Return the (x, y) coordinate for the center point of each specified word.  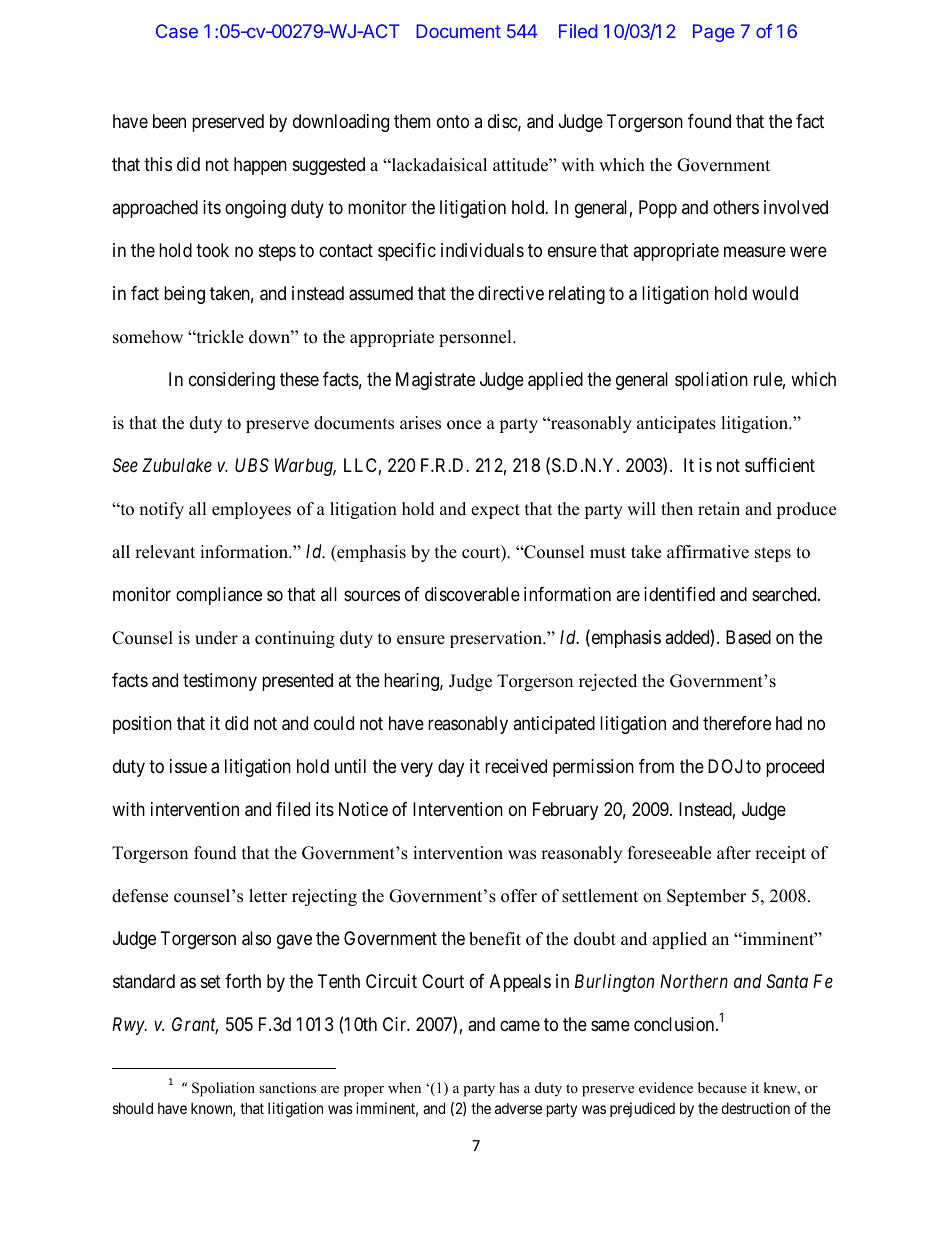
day (451, 768)
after (734, 853)
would (775, 293)
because (722, 1087)
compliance (219, 596)
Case (177, 31)
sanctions (287, 1087)
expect (495, 511)
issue (188, 766)
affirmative (708, 552)
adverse (518, 1108)
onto (453, 122)
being (184, 295)
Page (713, 33)
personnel (476, 338)
